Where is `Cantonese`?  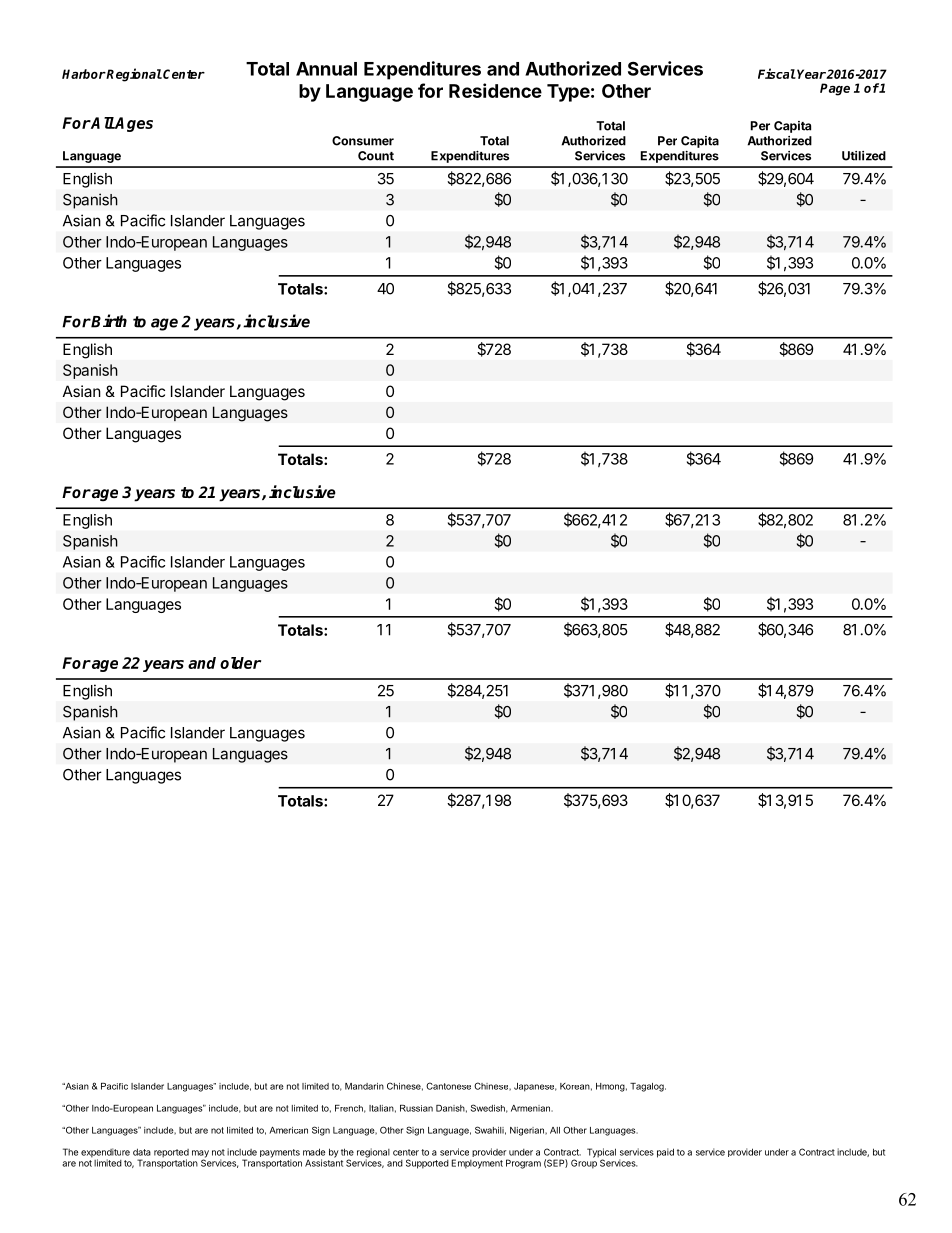 Cantonese is located at coordinates (448, 1086).
